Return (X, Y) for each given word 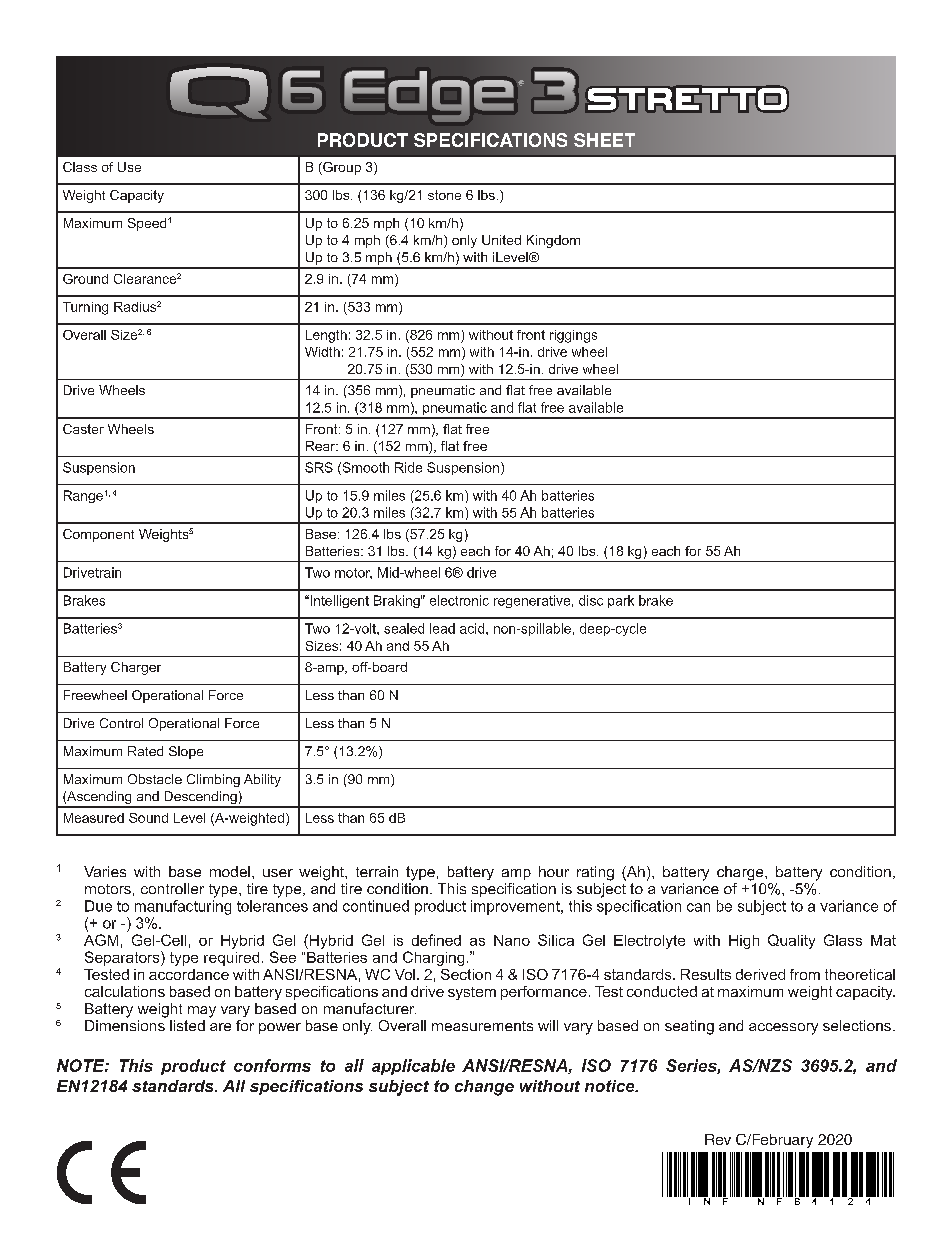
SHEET (604, 140)
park (621, 601)
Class (80, 167)
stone (444, 195)
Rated (145, 751)
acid (473, 628)
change (484, 1088)
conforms (272, 1065)
